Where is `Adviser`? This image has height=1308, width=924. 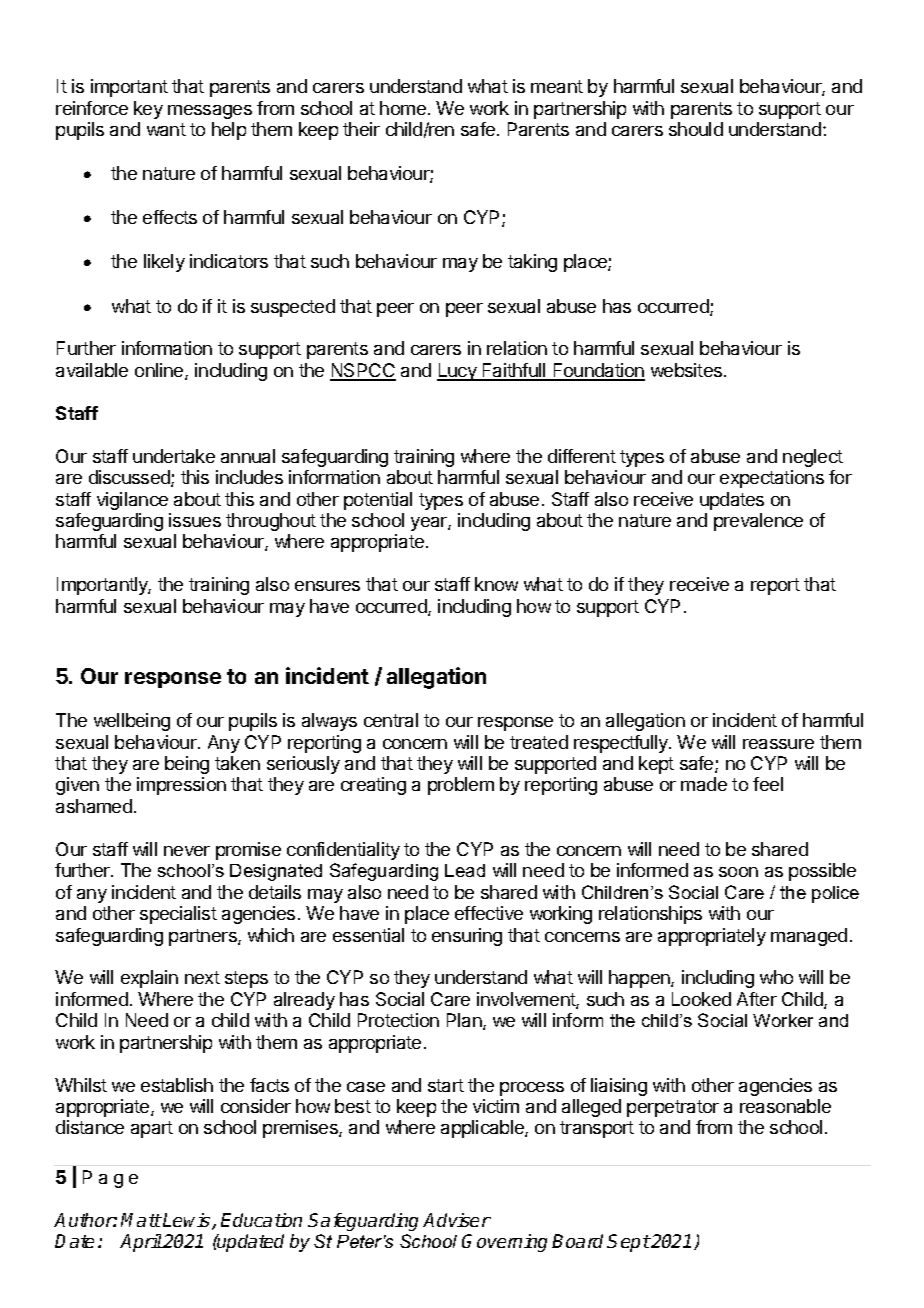 Adviser is located at coordinates (457, 1220).
